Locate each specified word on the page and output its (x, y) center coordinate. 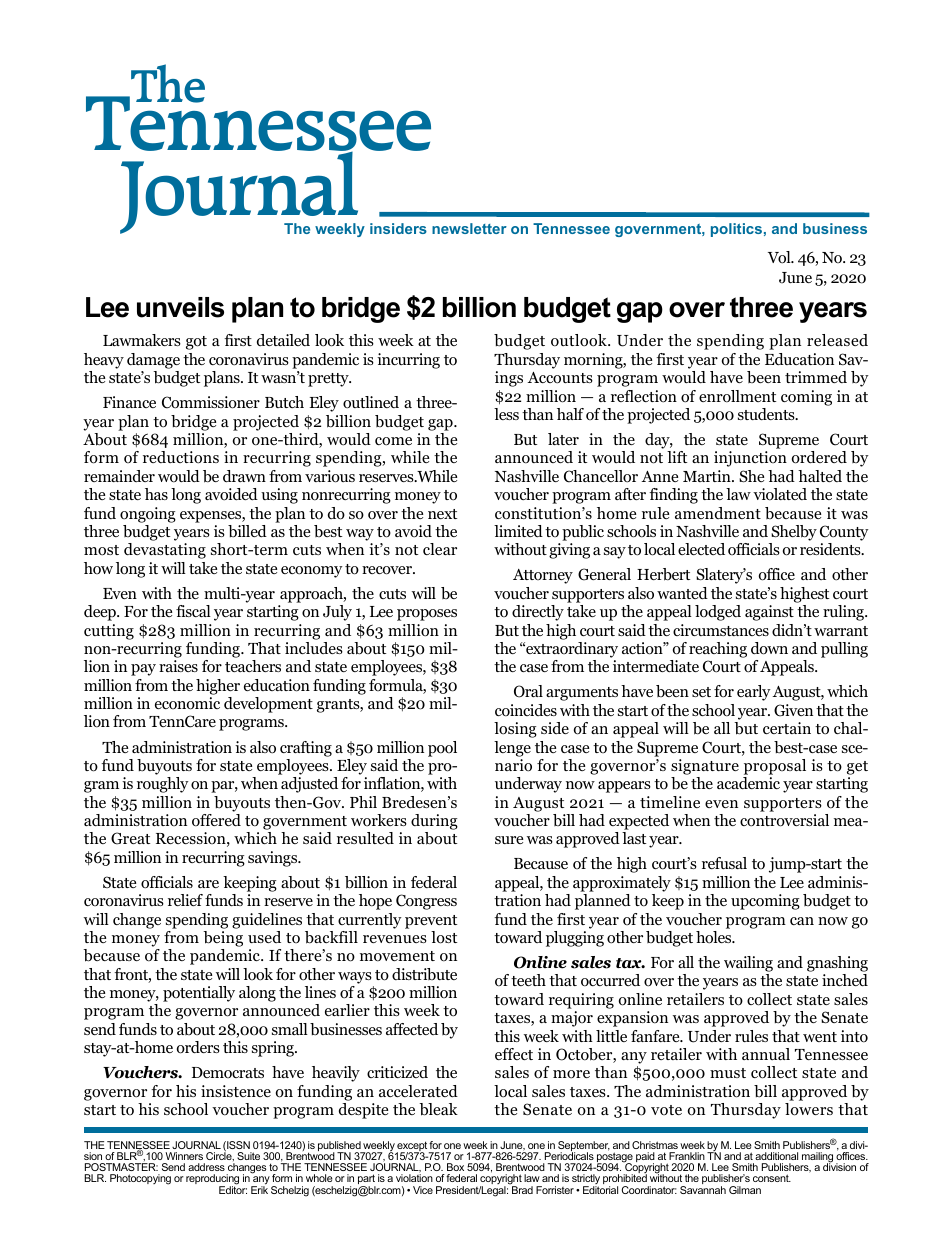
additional (776, 1156)
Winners (184, 1156)
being (223, 939)
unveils (180, 307)
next (442, 514)
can (802, 921)
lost (444, 937)
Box (455, 1167)
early (754, 693)
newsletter (469, 228)
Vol (780, 257)
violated (780, 494)
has (156, 494)
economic (187, 703)
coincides (526, 710)
